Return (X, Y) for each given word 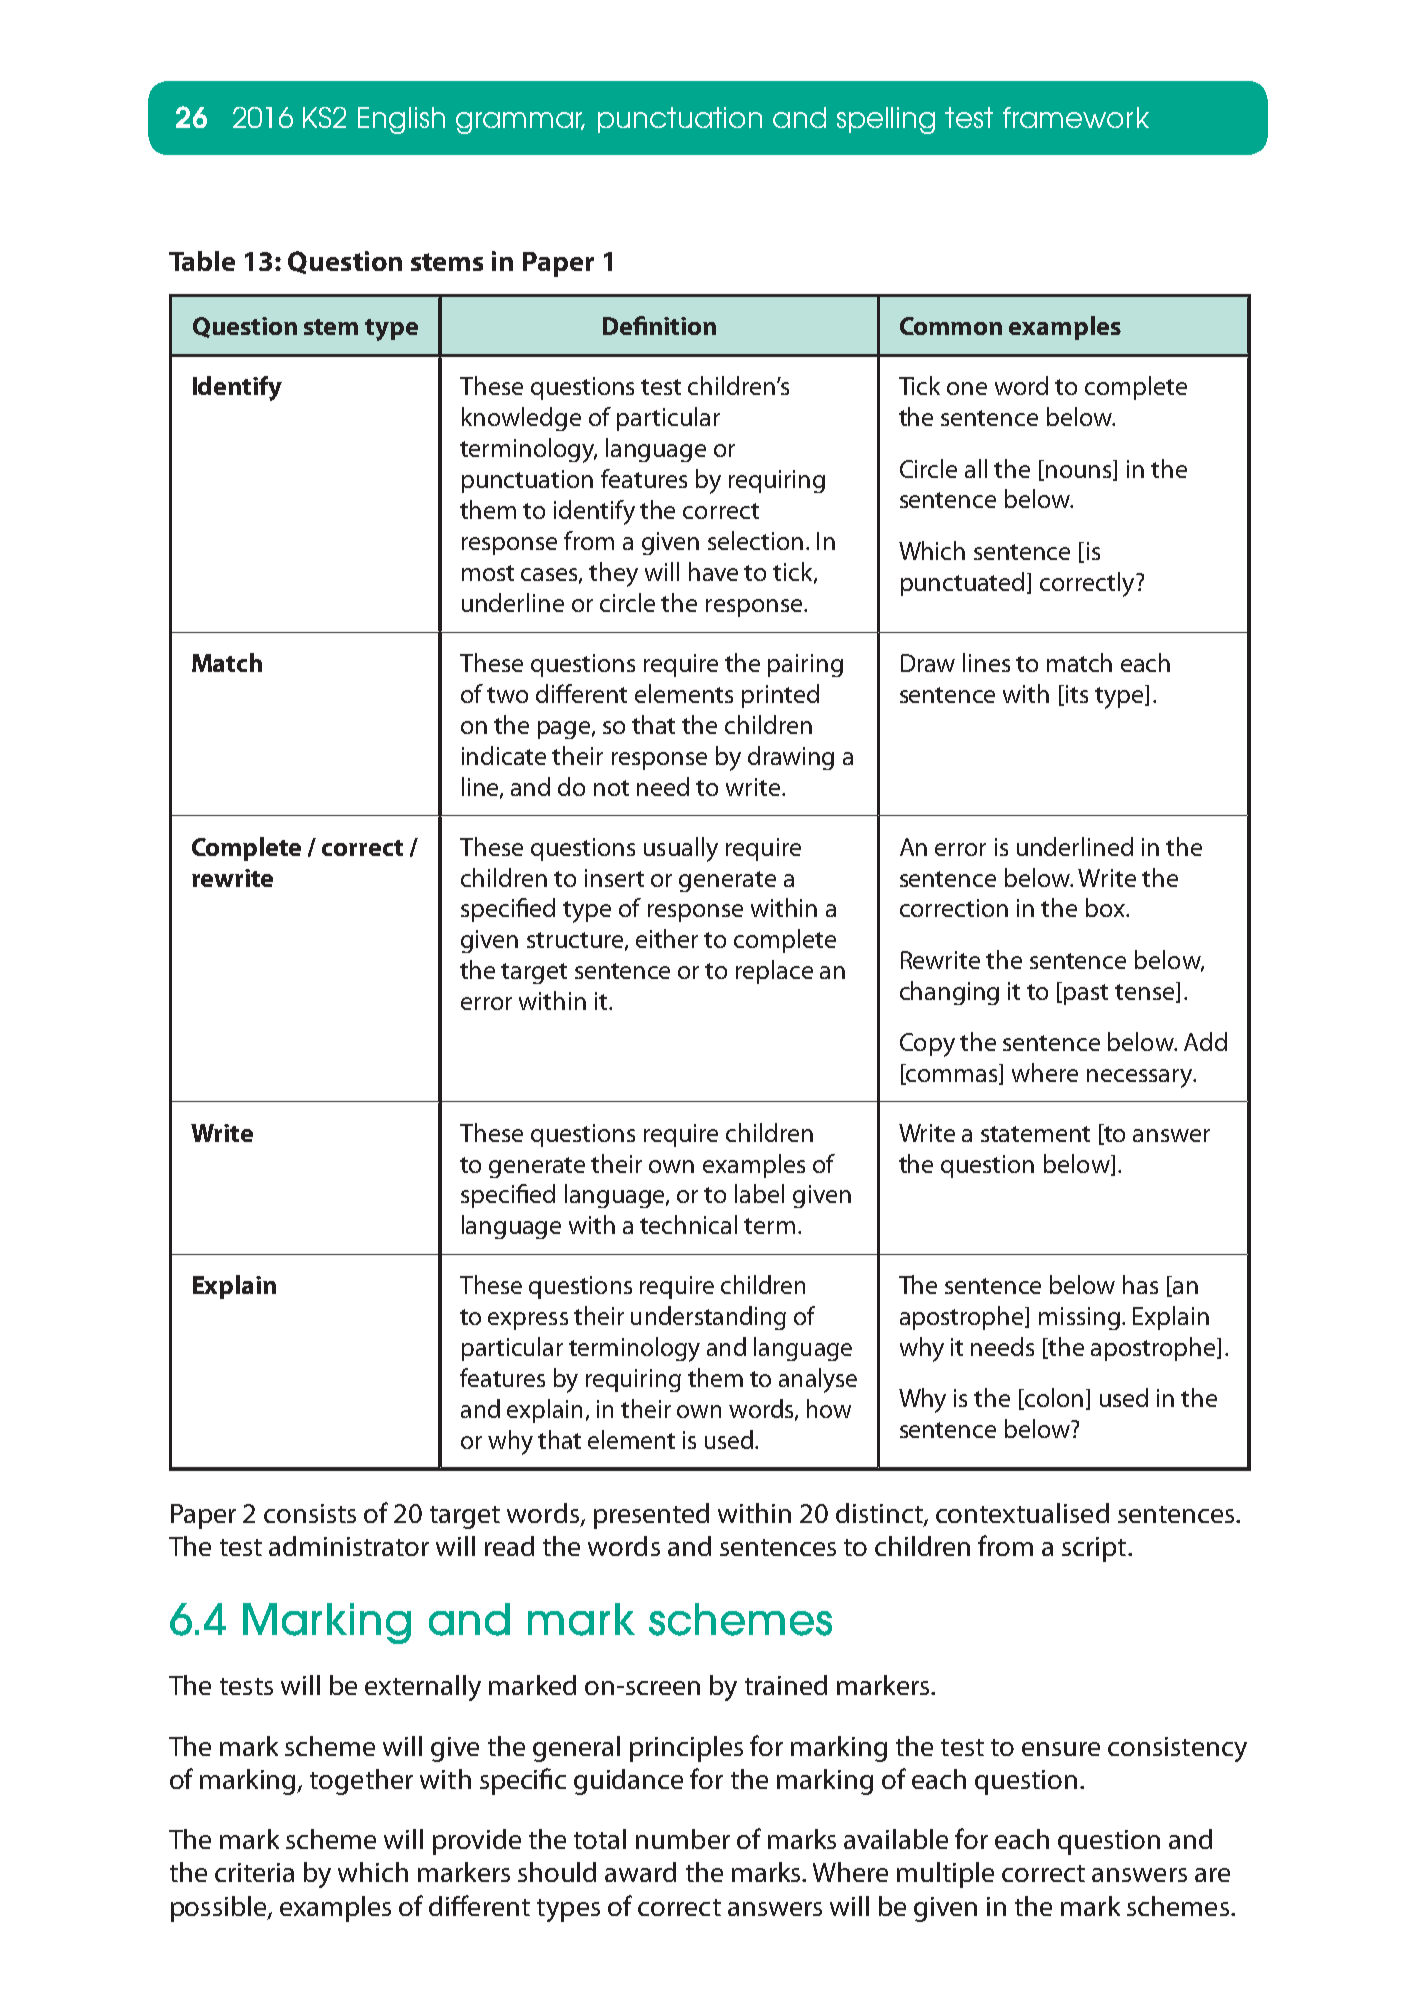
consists (310, 1513)
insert (614, 878)
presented (651, 1516)
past (1086, 994)
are (1212, 1875)
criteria (254, 1872)
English (401, 120)
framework (1076, 117)
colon (1052, 1399)
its (1077, 694)
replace (774, 972)
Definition (659, 325)
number (683, 1839)
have (713, 571)
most (488, 573)
